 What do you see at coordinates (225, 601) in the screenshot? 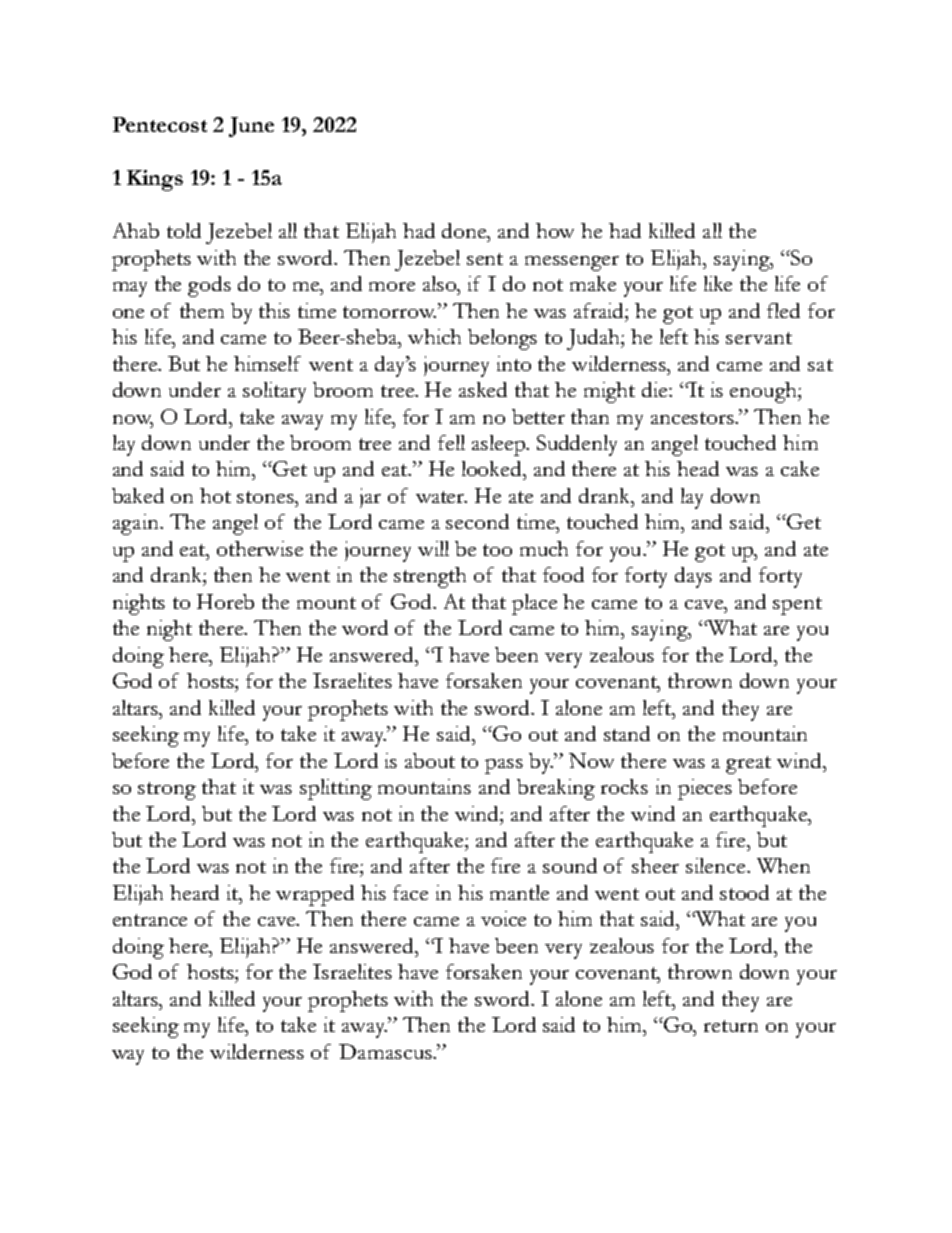
I see `Horeb` at bounding box center [225, 601].
